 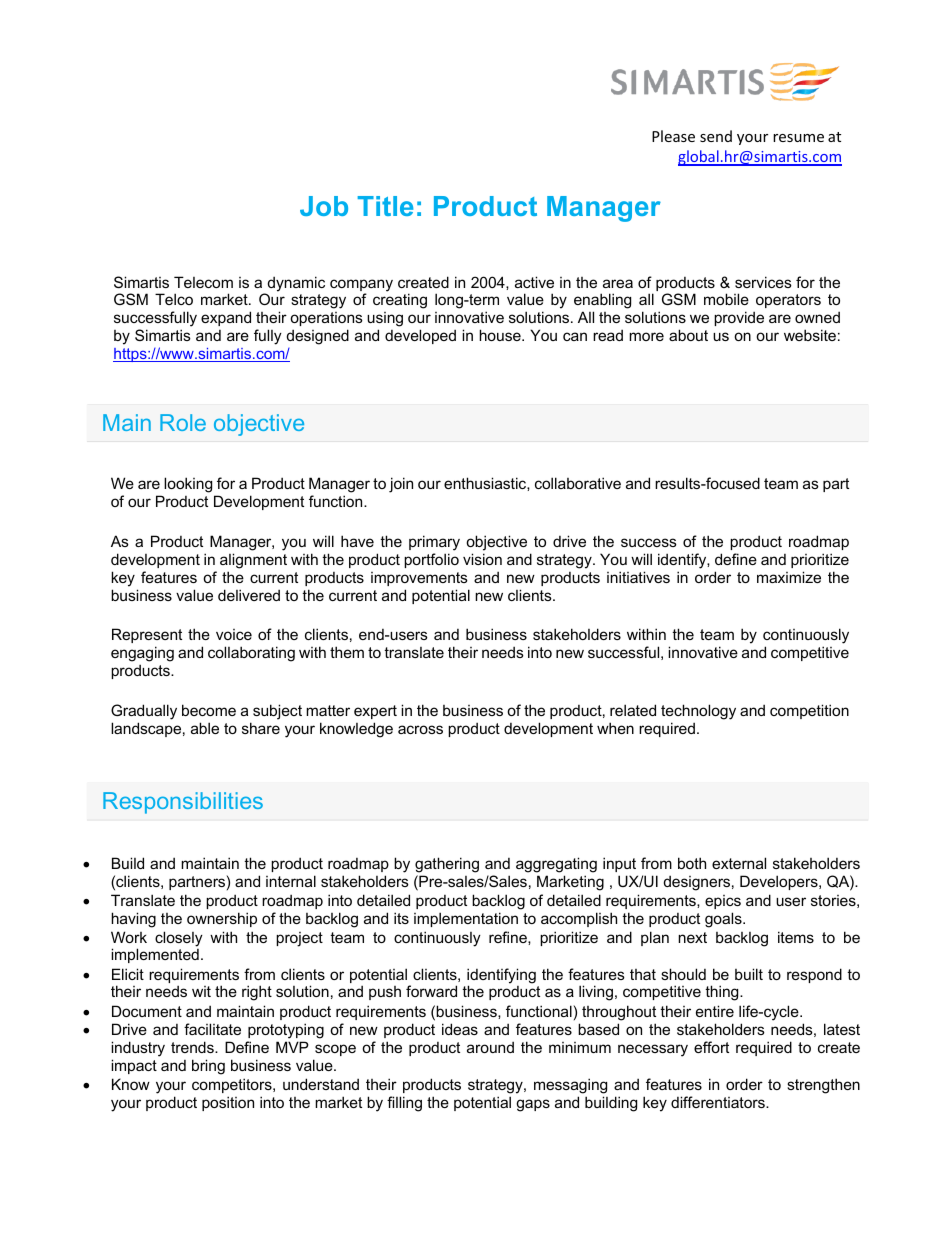 I want to click on join, so click(x=401, y=485).
